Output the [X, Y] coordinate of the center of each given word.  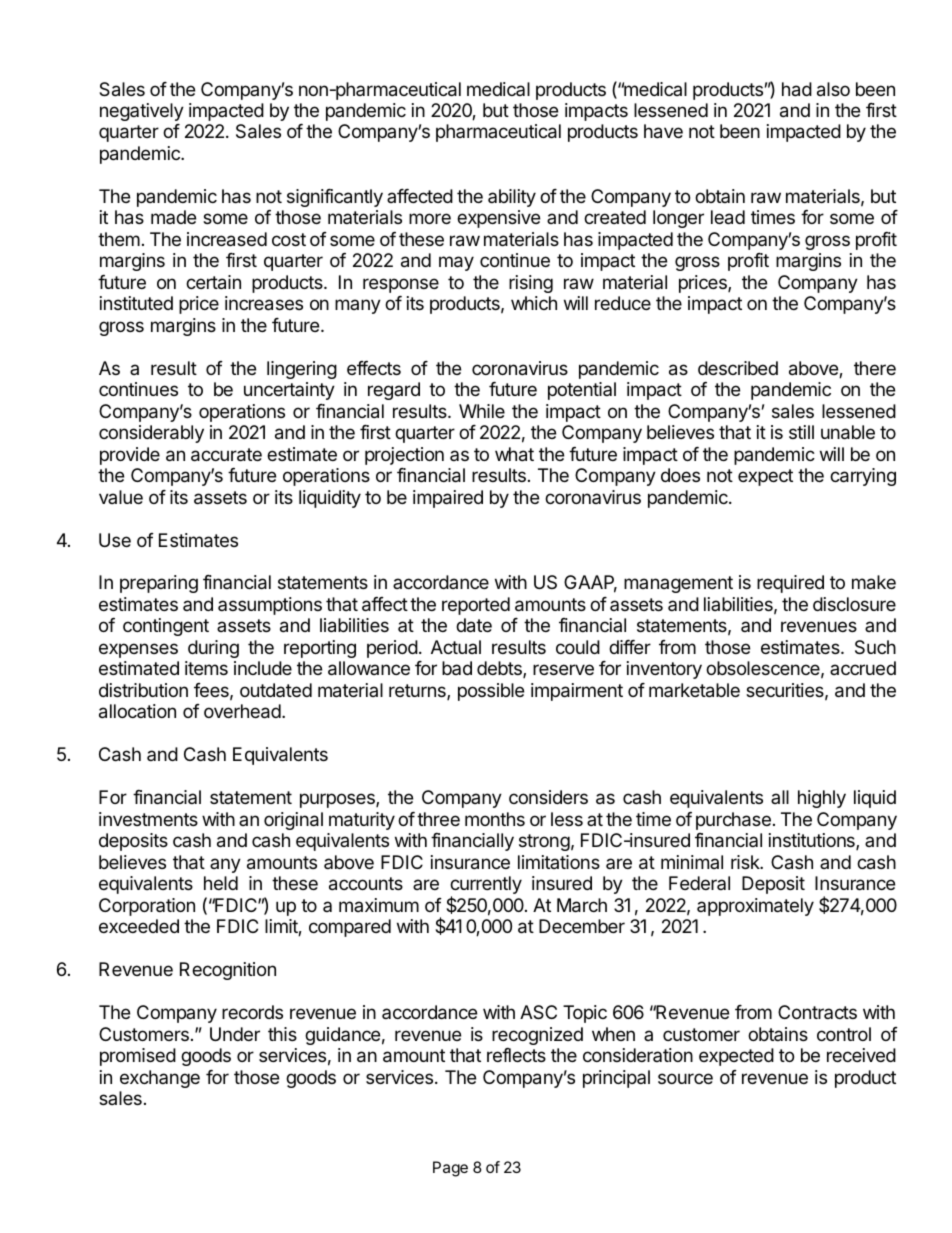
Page [450, 1169]
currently [486, 886]
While [482, 411]
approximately [755, 907]
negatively [142, 112]
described [738, 368]
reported [476, 606]
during [213, 649]
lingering [302, 370]
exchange [160, 1079]
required [790, 584]
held [221, 883]
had [797, 89]
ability [512, 198]
